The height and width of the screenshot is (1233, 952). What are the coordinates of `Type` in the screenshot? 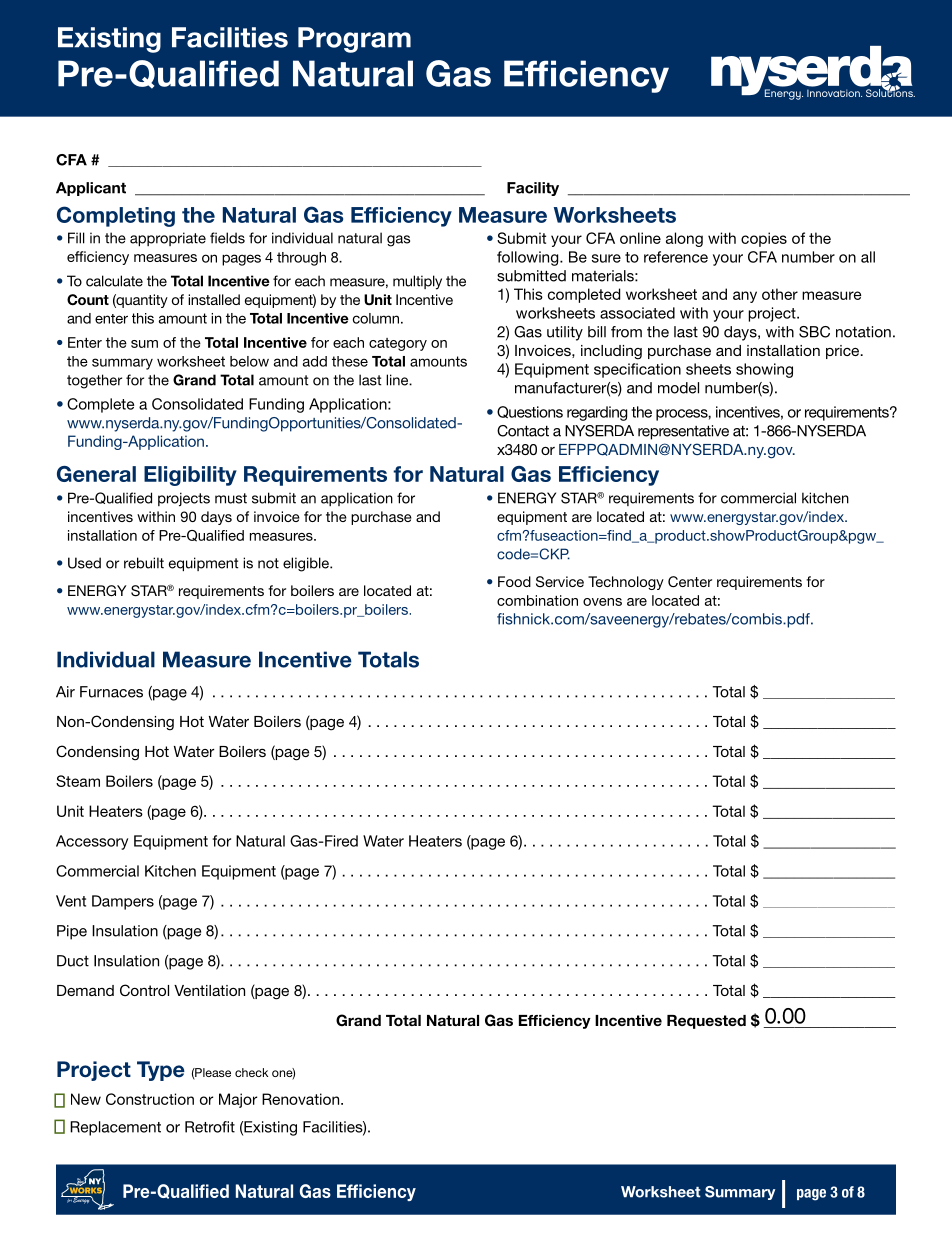 It's located at (161, 1071).
